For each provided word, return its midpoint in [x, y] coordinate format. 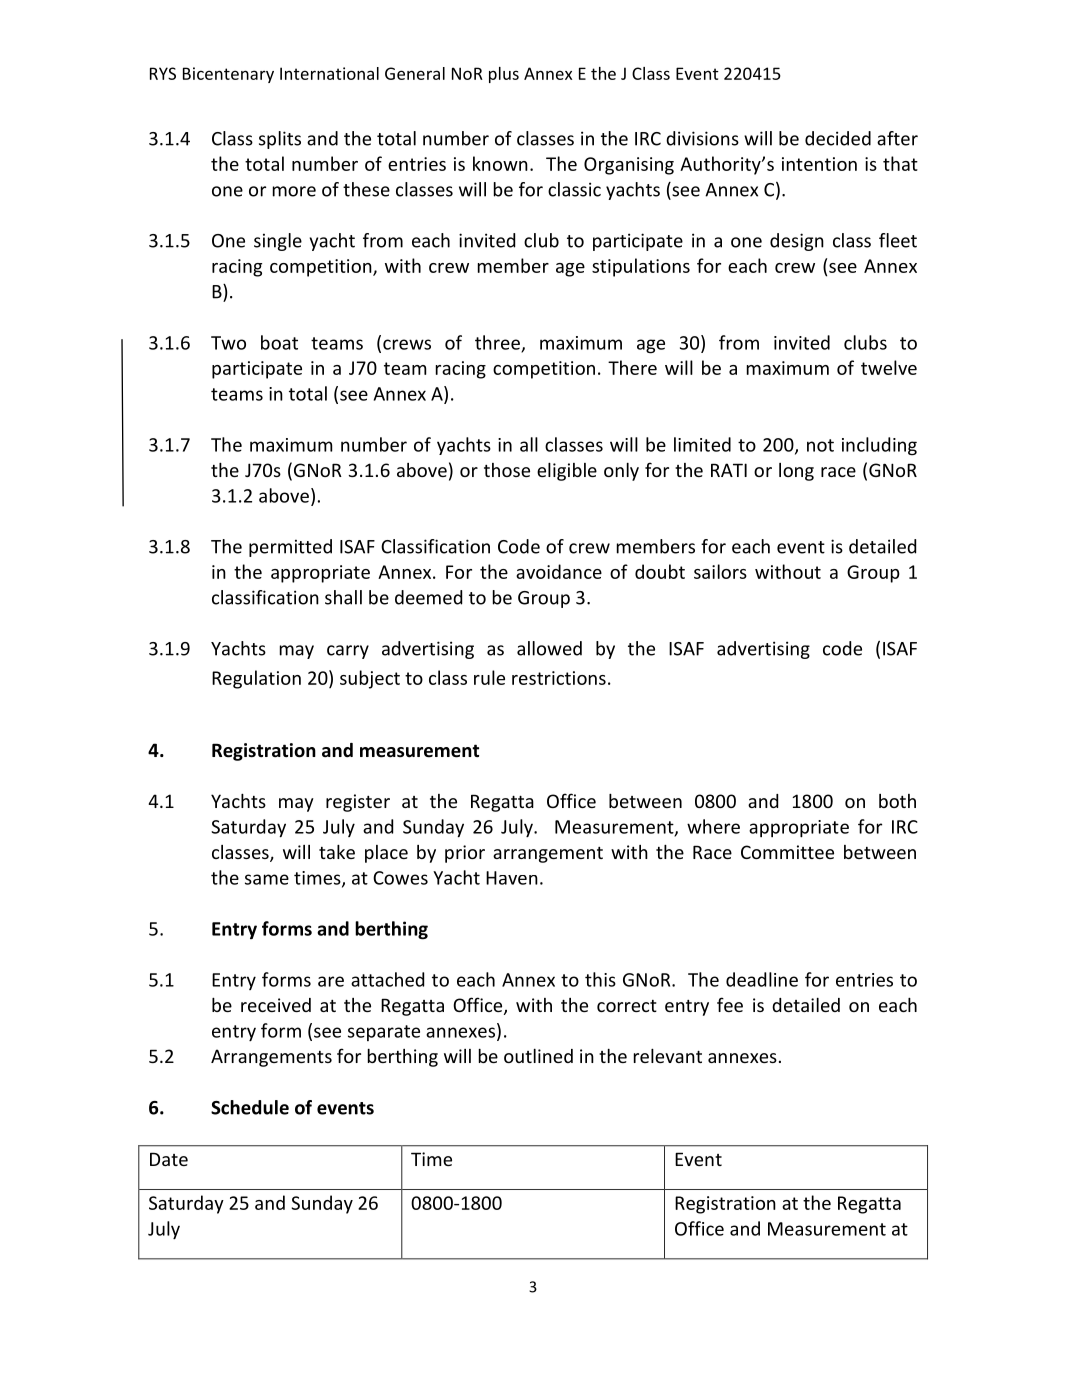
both [897, 801]
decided [838, 138]
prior [465, 854]
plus [504, 75]
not [820, 445]
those [507, 470]
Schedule [250, 1107]
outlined [538, 1056]
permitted [290, 548]
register [358, 803]
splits [280, 140]
